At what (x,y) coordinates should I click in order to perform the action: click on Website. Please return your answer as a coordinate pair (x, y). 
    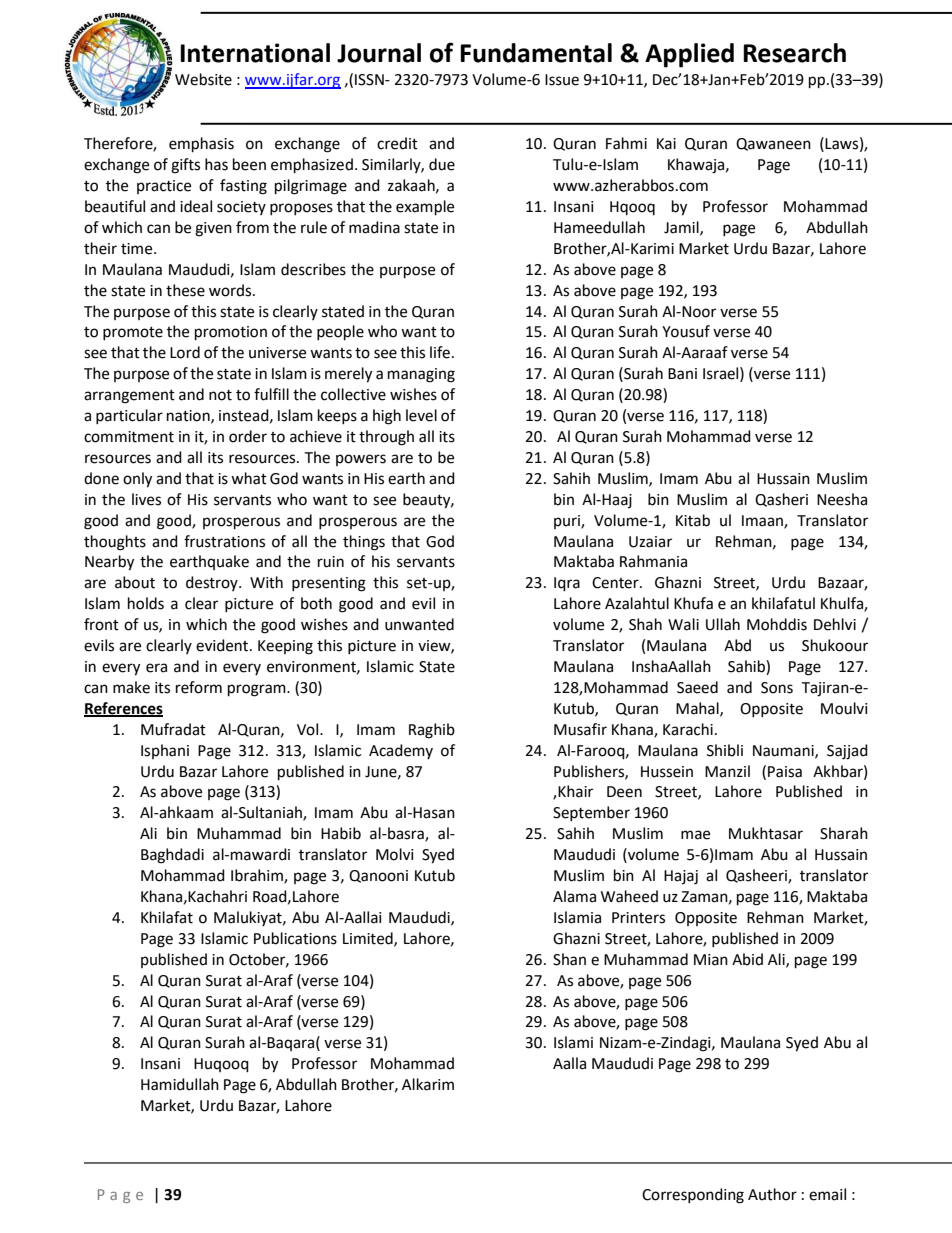
    Looking at the image, I should click on (203, 79).
